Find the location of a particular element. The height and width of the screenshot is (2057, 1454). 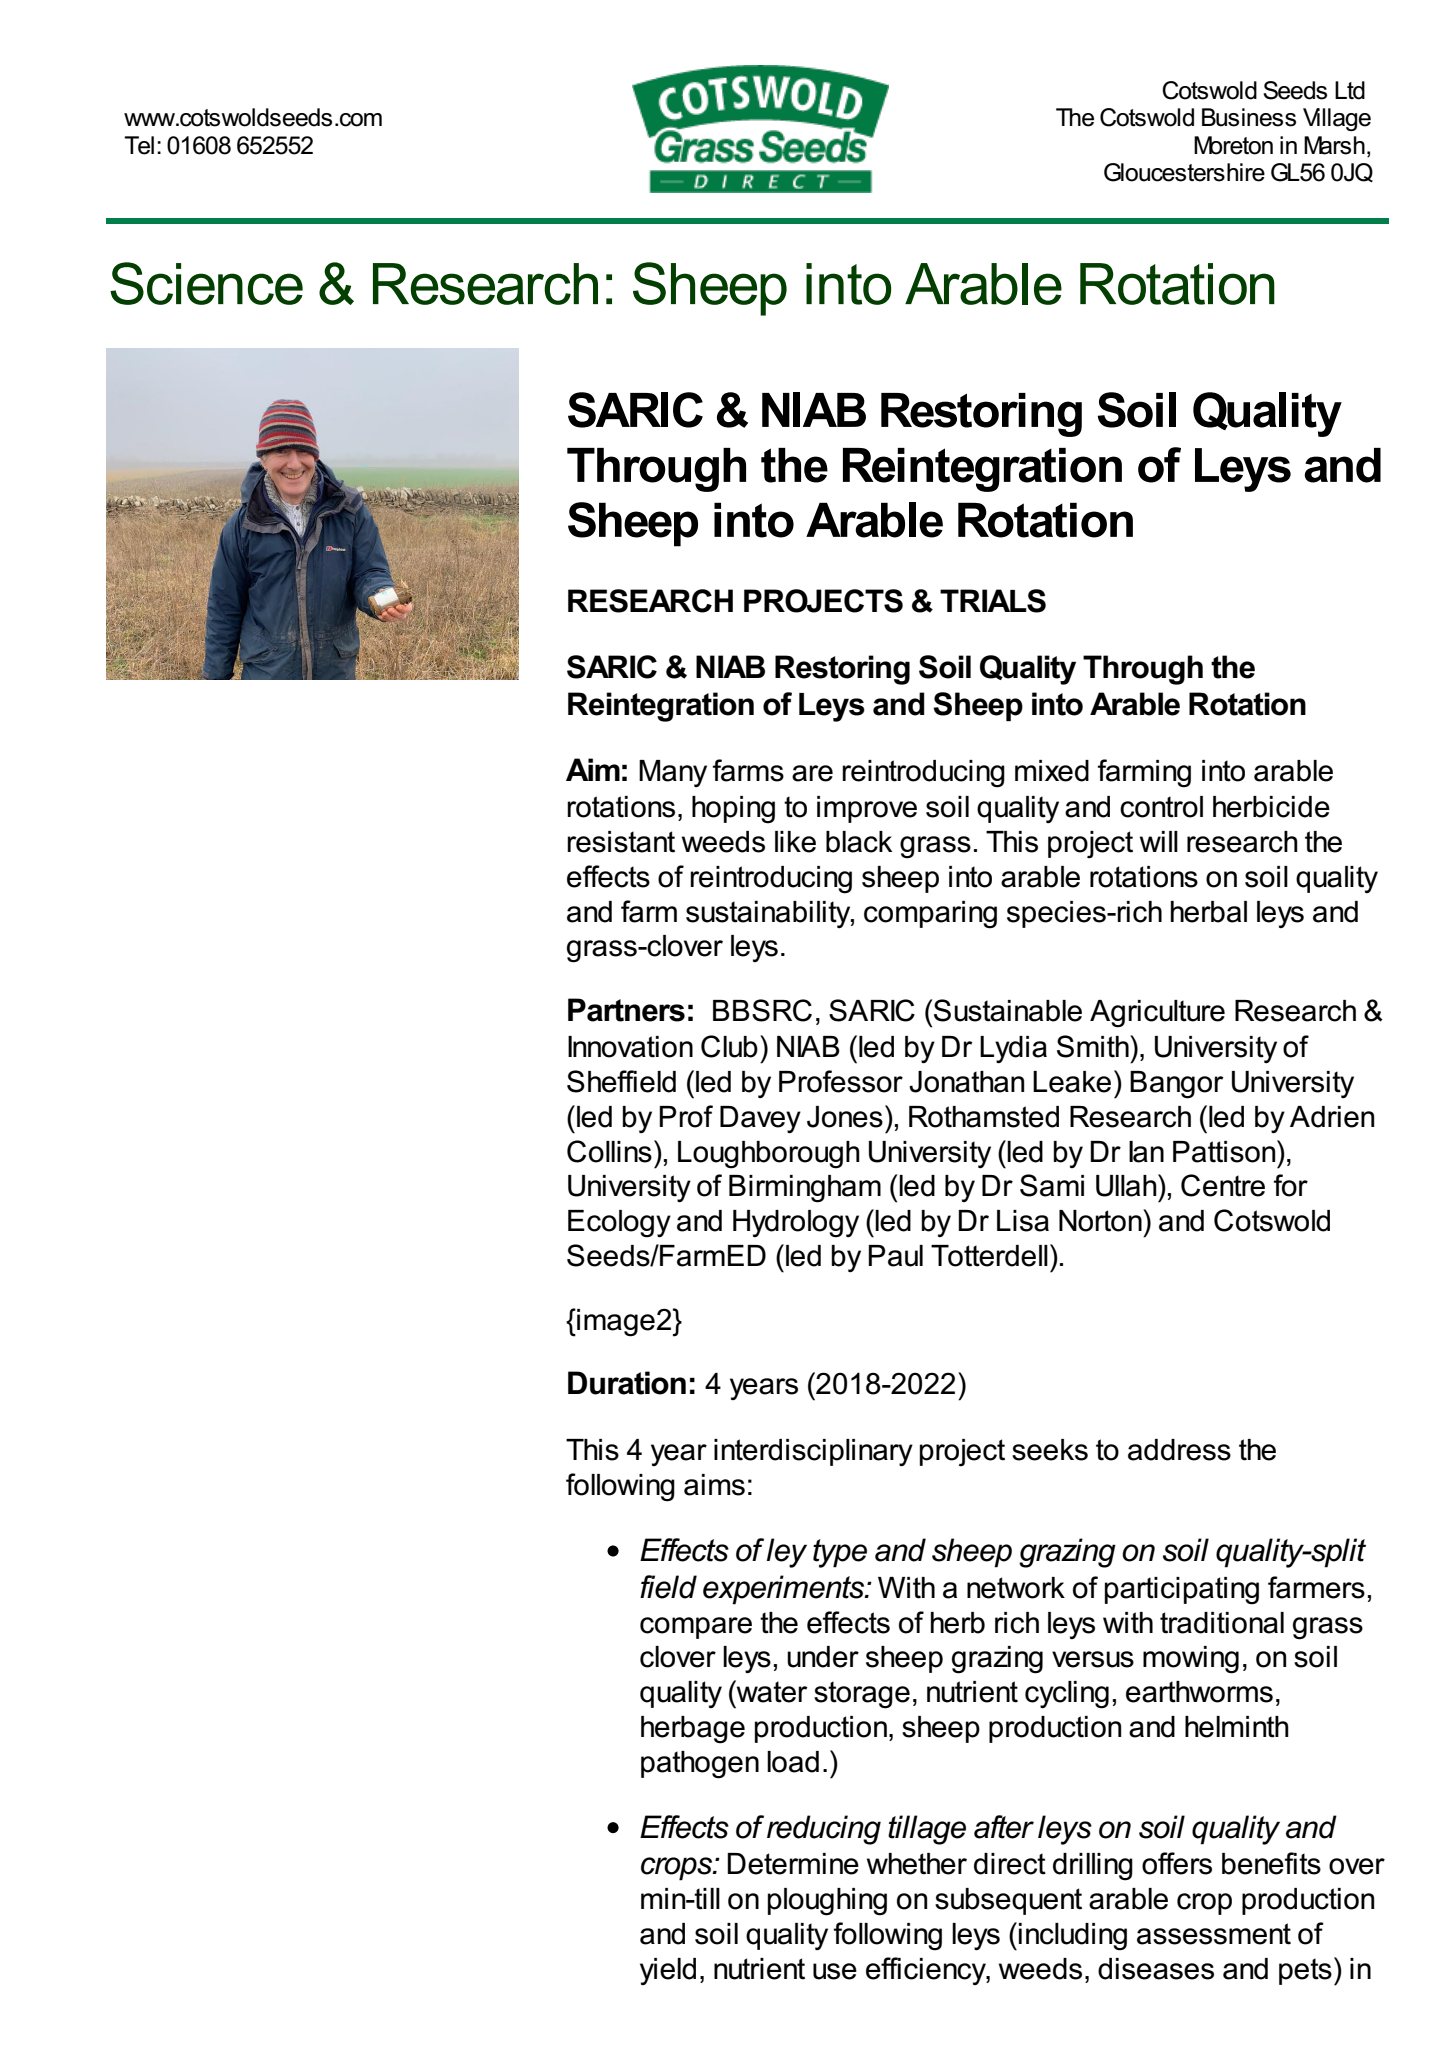

TRIALS is located at coordinates (993, 601).
